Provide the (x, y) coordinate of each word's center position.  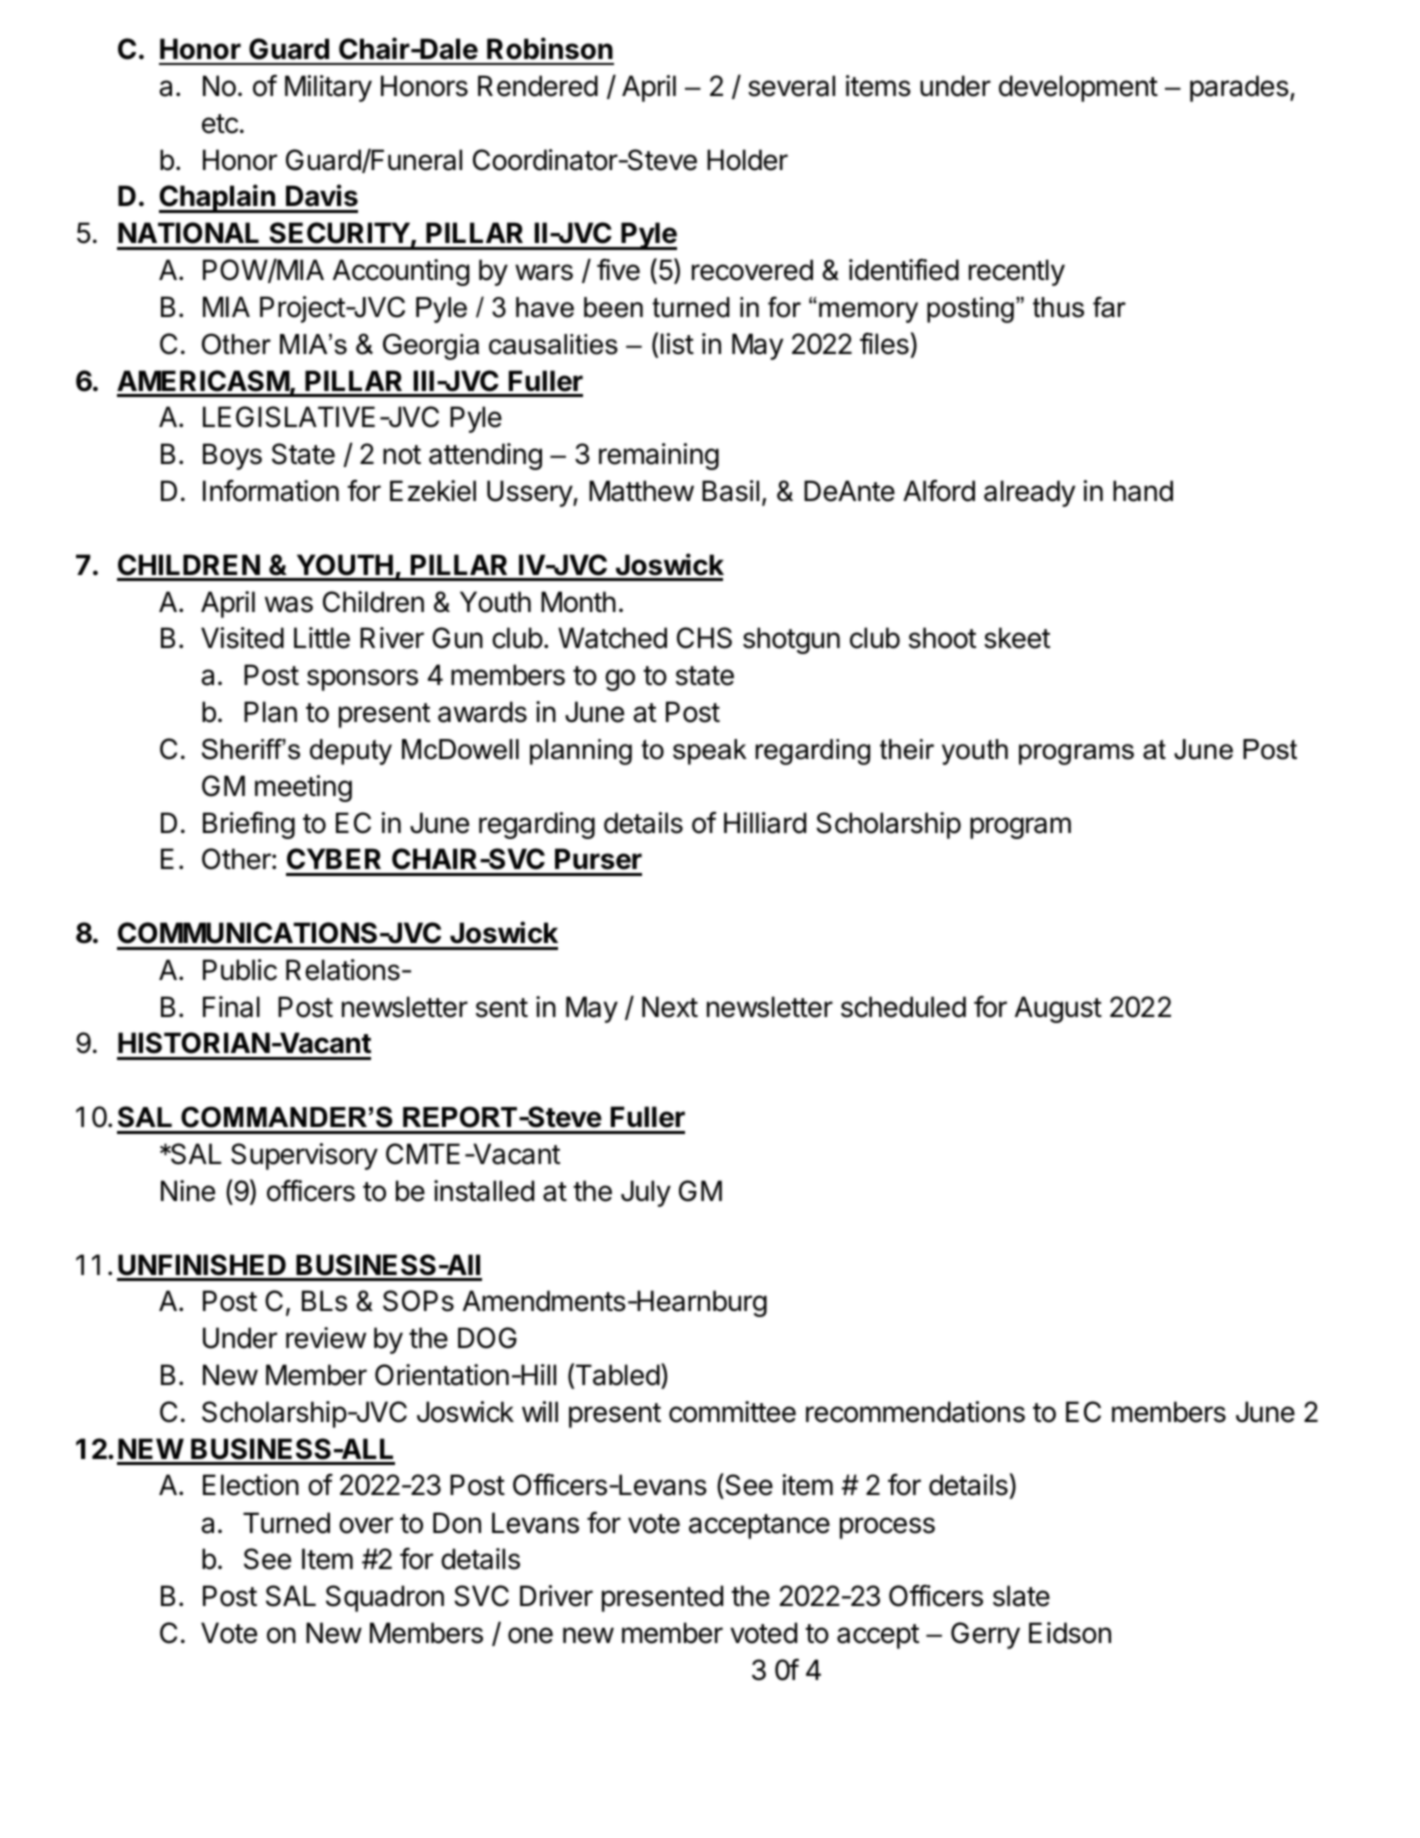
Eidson (1070, 1633)
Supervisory (304, 1156)
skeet (1017, 638)
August (1058, 1009)
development (1078, 88)
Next (670, 1007)
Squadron (385, 1598)
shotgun (791, 640)
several (791, 86)
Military (328, 88)
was (289, 604)
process (887, 1528)
